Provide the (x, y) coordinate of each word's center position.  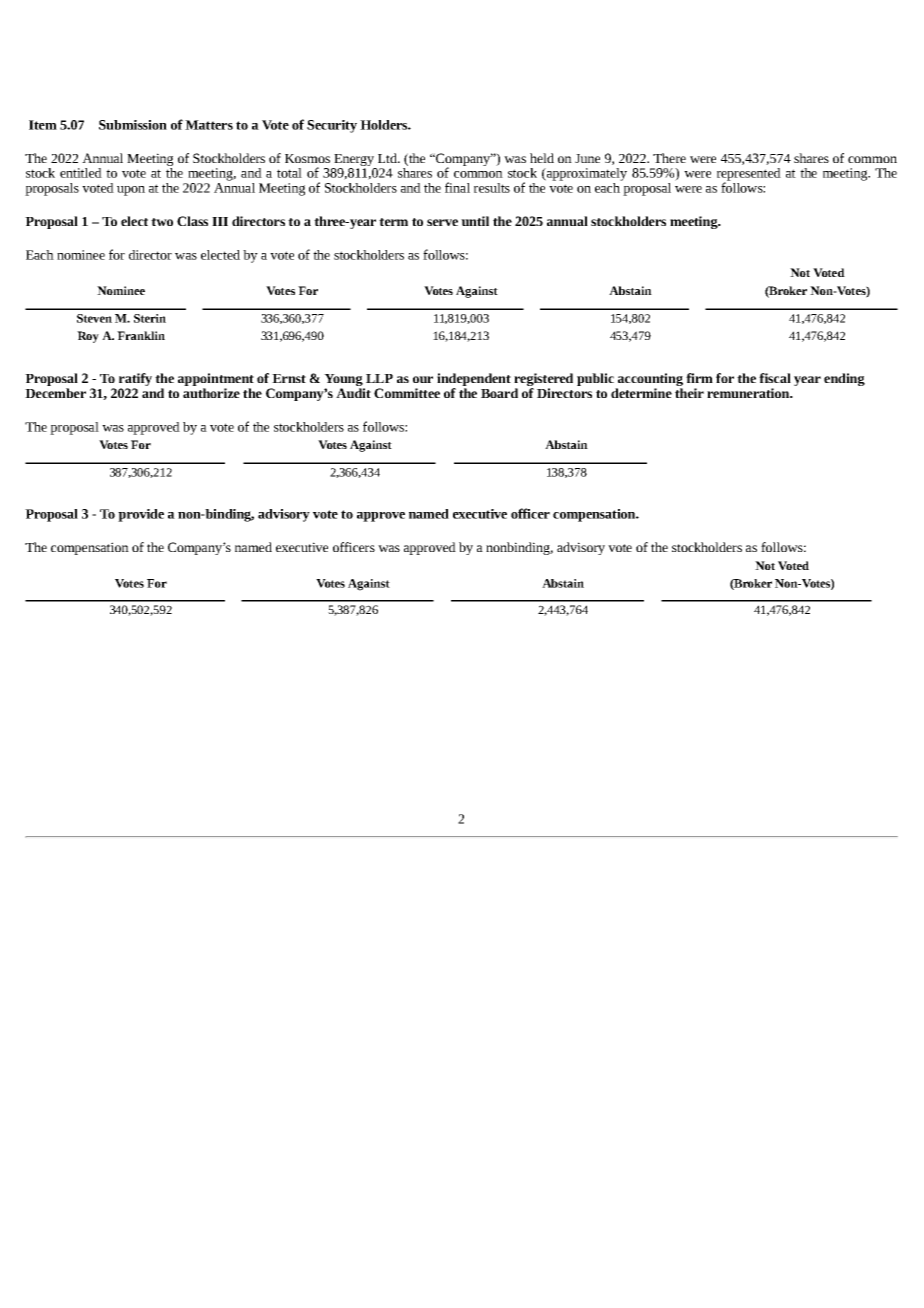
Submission (133, 125)
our (423, 379)
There (669, 158)
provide (141, 515)
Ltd (388, 158)
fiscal (775, 378)
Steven (94, 318)
